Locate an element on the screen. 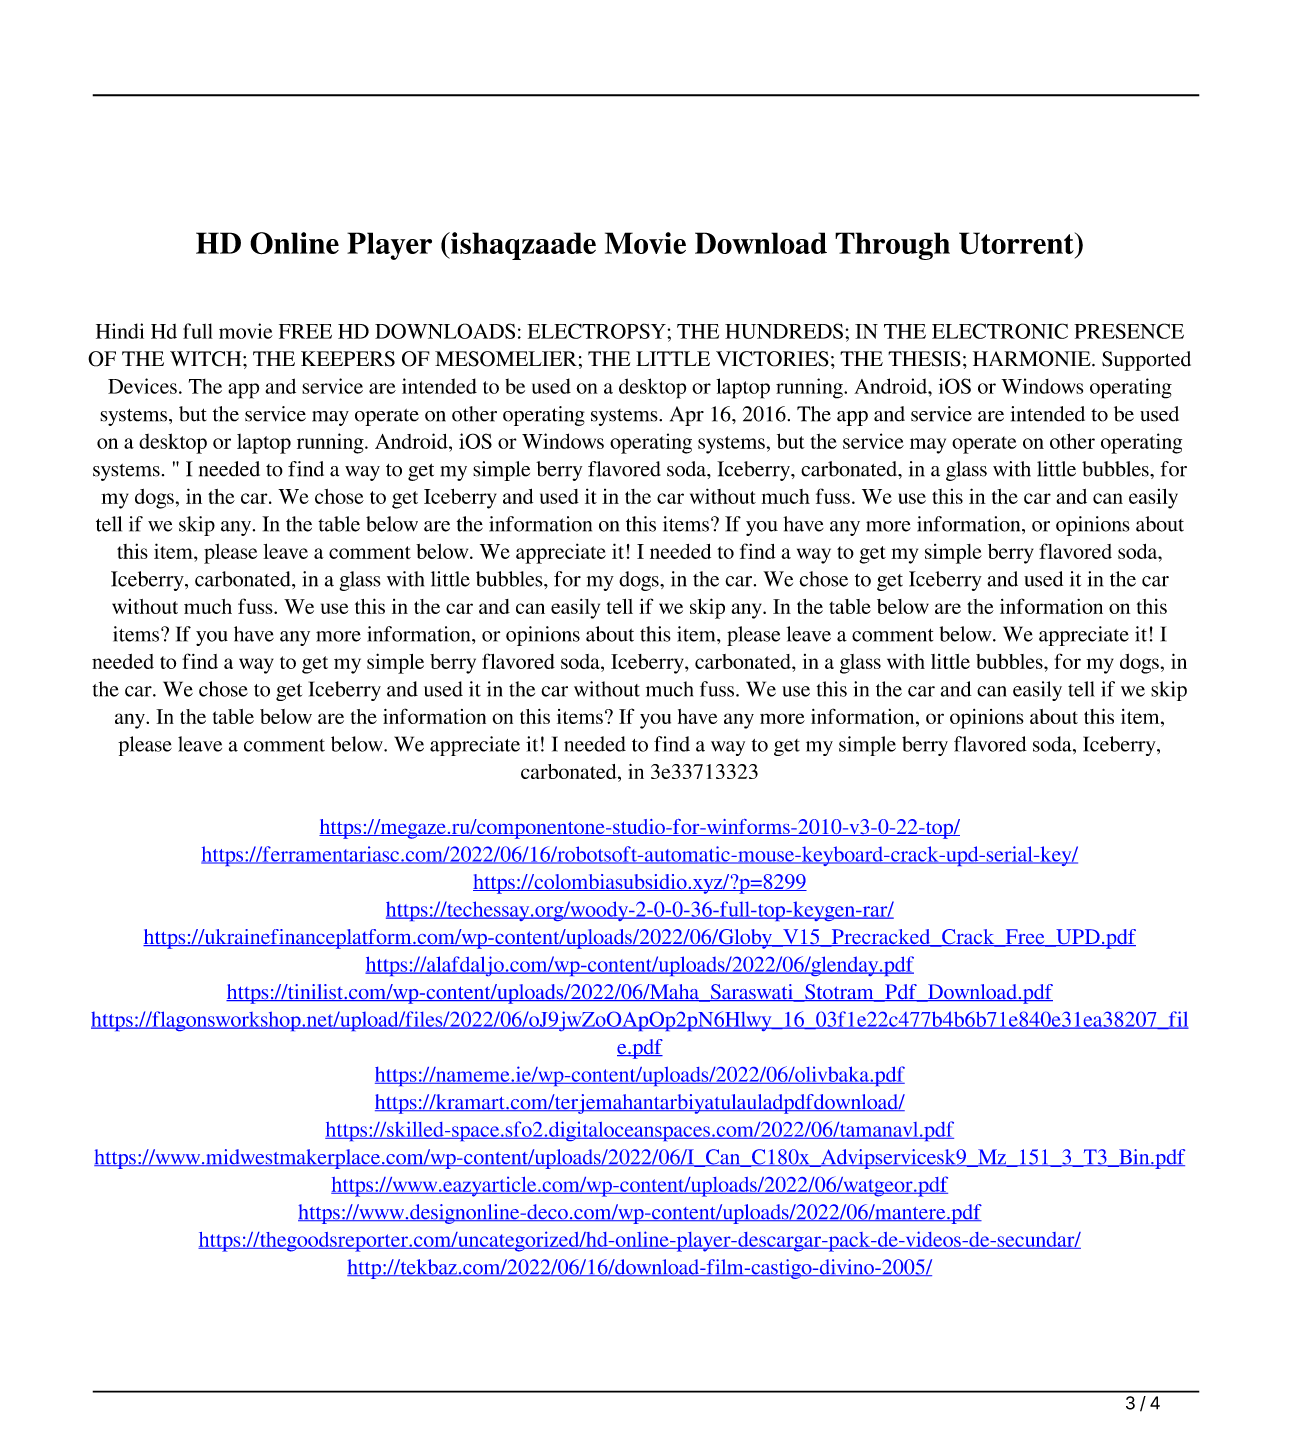  VICTORIES is located at coordinates (772, 359).
